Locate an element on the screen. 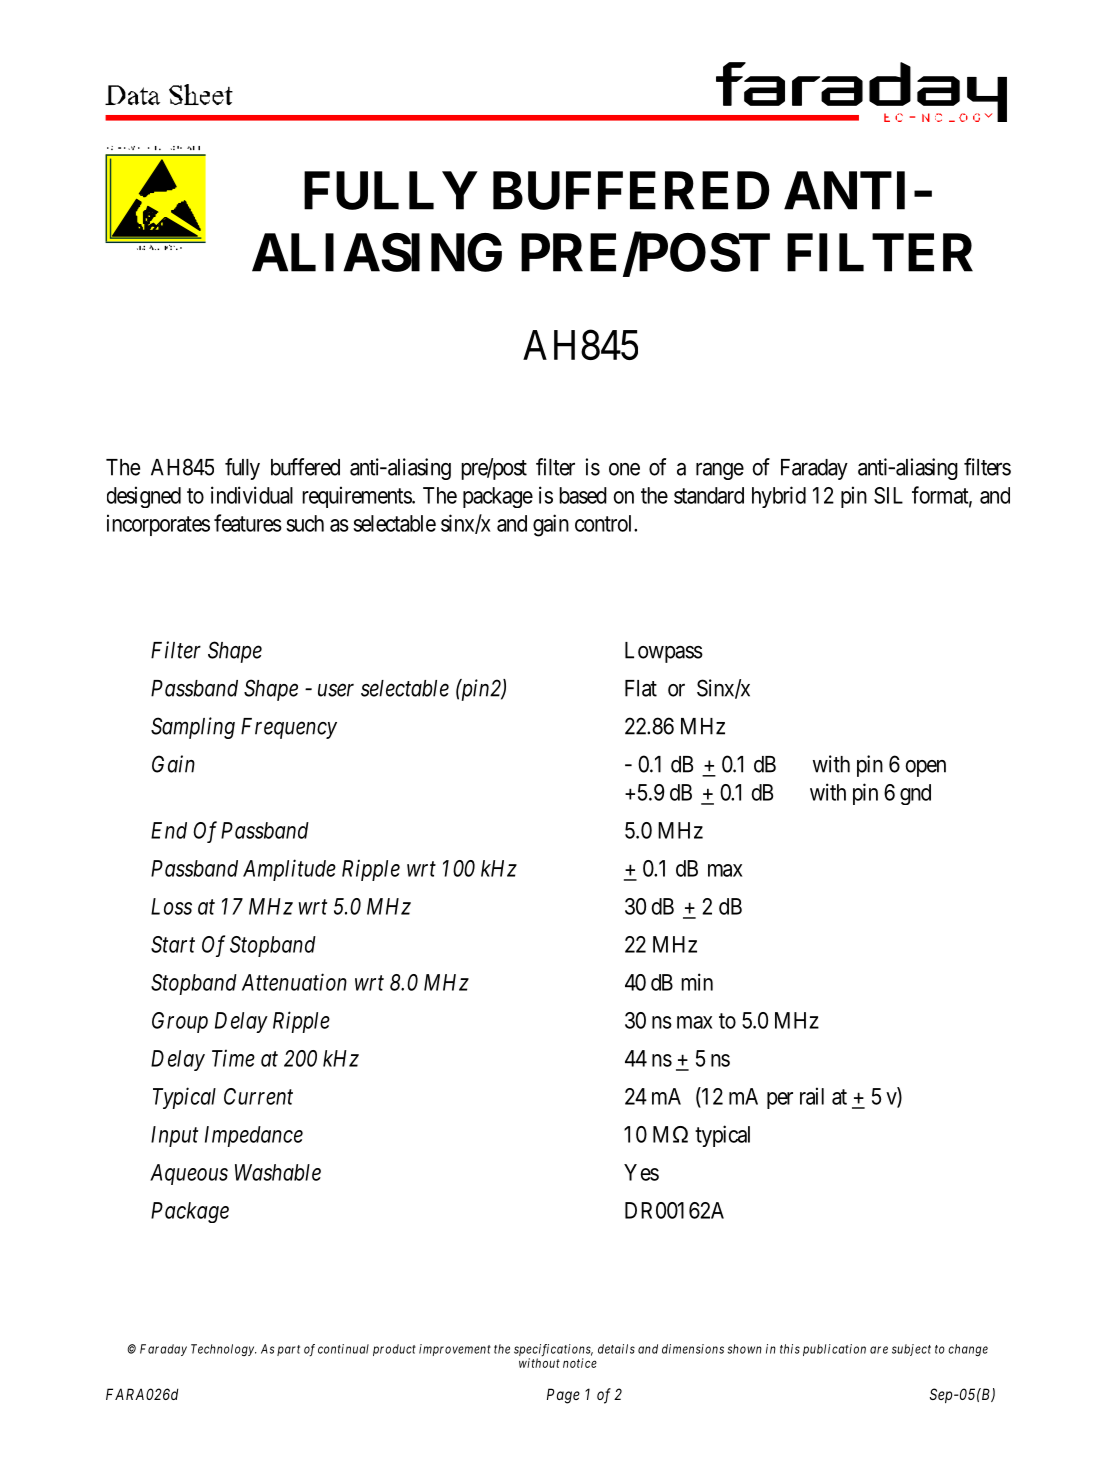 Image resolution: width=1119 pixels, height=1462 pixels. SIL is located at coordinates (888, 495).
